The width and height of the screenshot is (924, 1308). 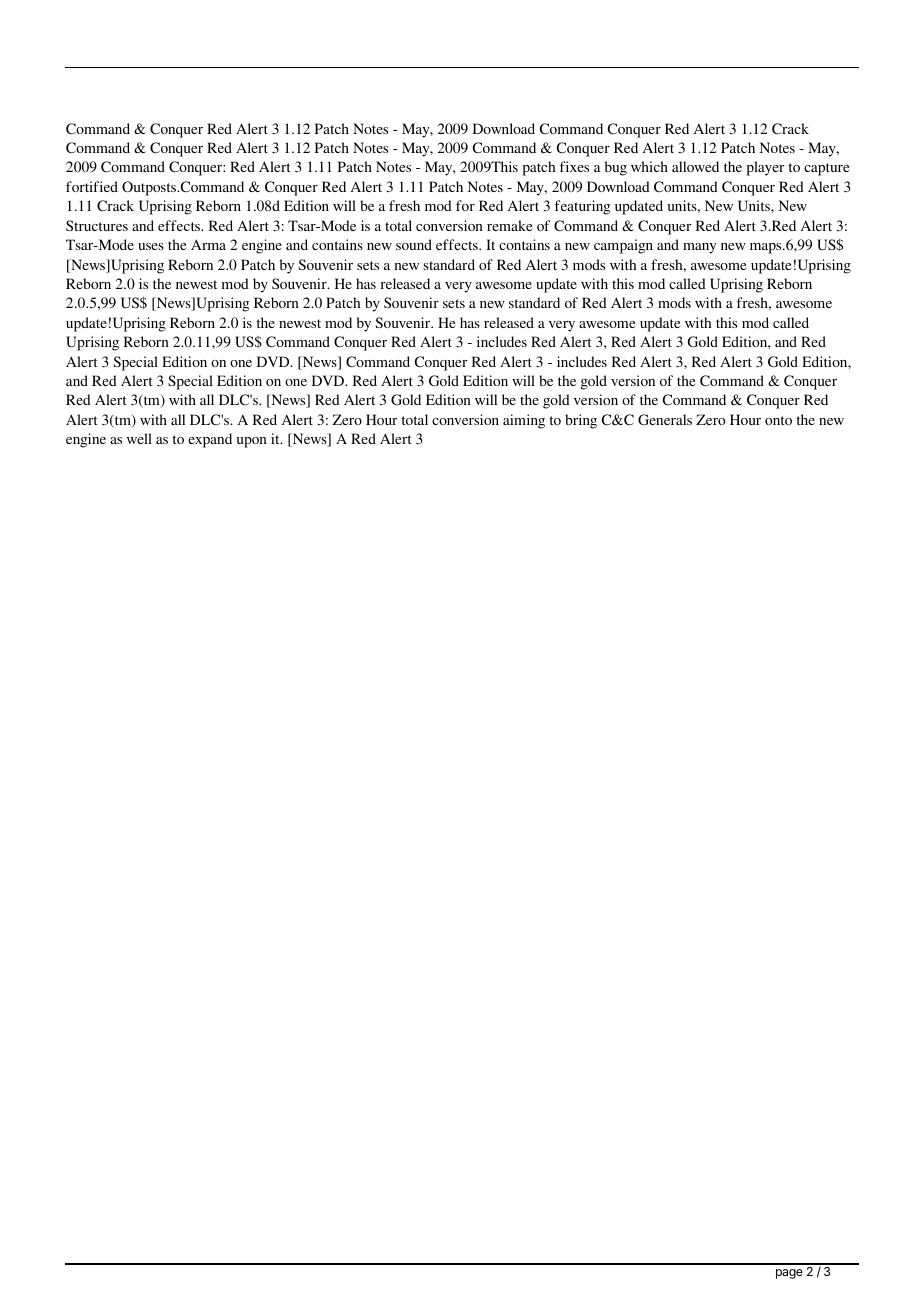 What do you see at coordinates (665, 419) in the screenshot?
I see `Generals` at bounding box center [665, 419].
